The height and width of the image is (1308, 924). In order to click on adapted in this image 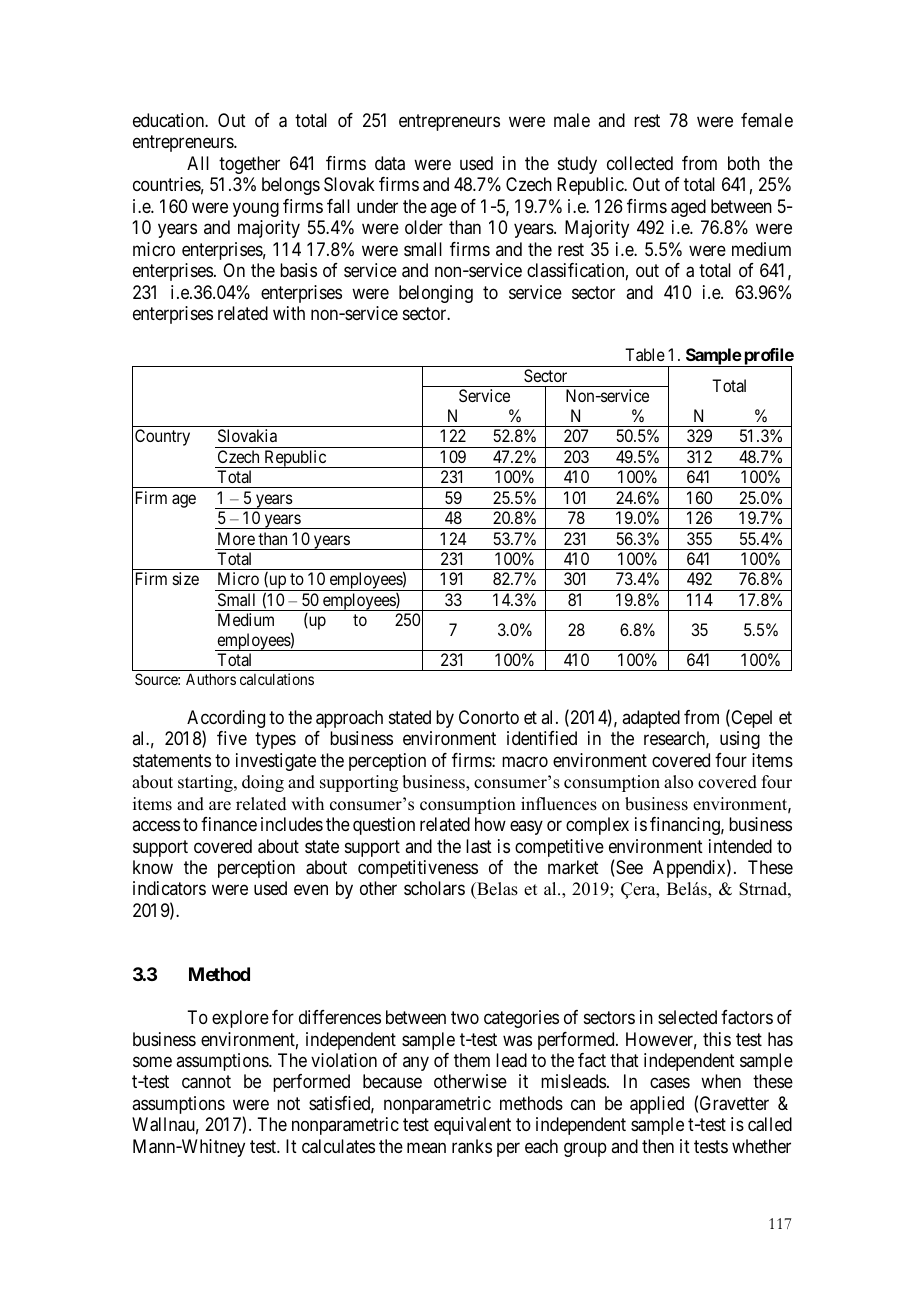, I will do `click(651, 719)`.
